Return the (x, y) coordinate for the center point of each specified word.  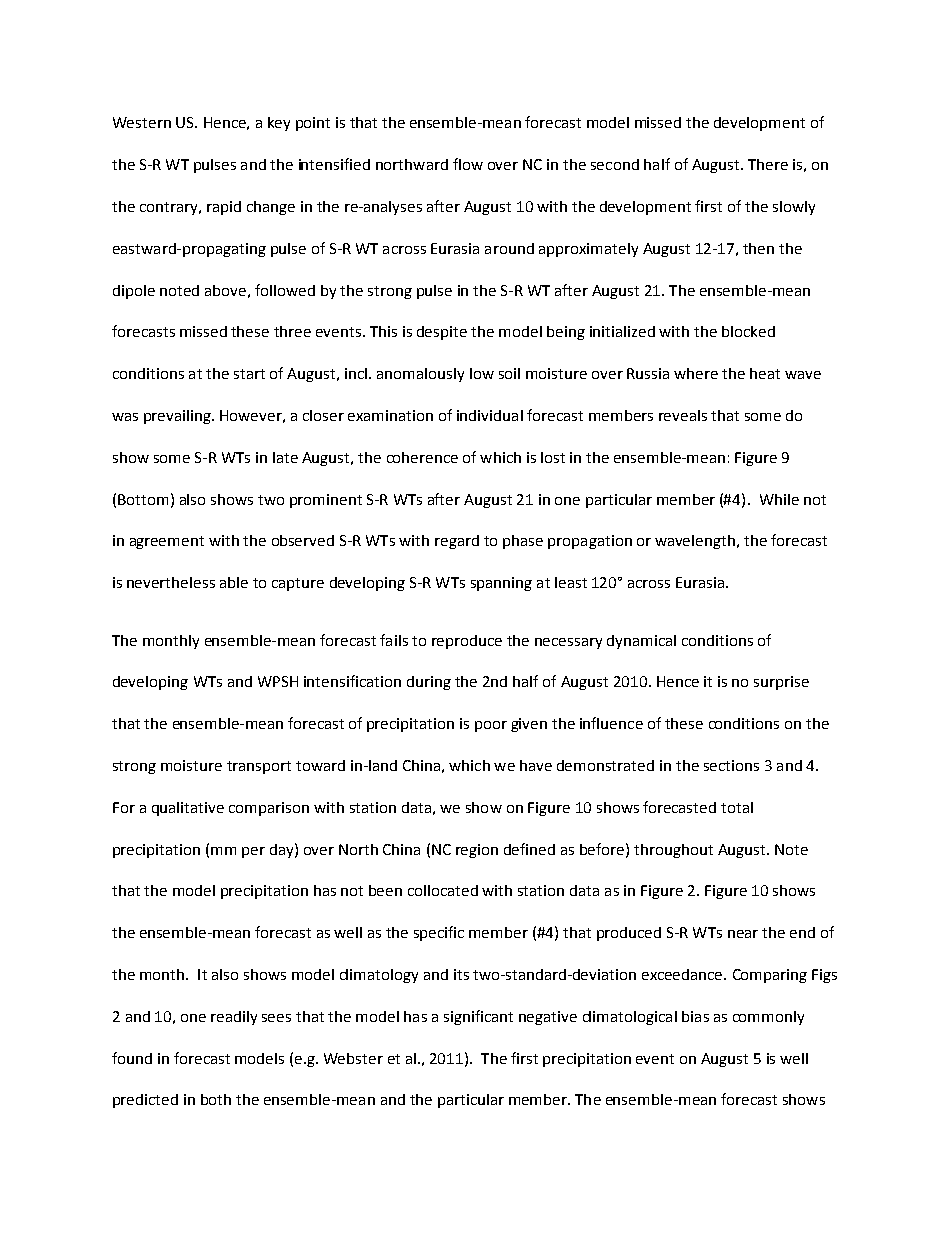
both (216, 1099)
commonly (768, 1018)
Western (142, 122)
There (768, 164)
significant (478, 1017)
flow (468, 164)
